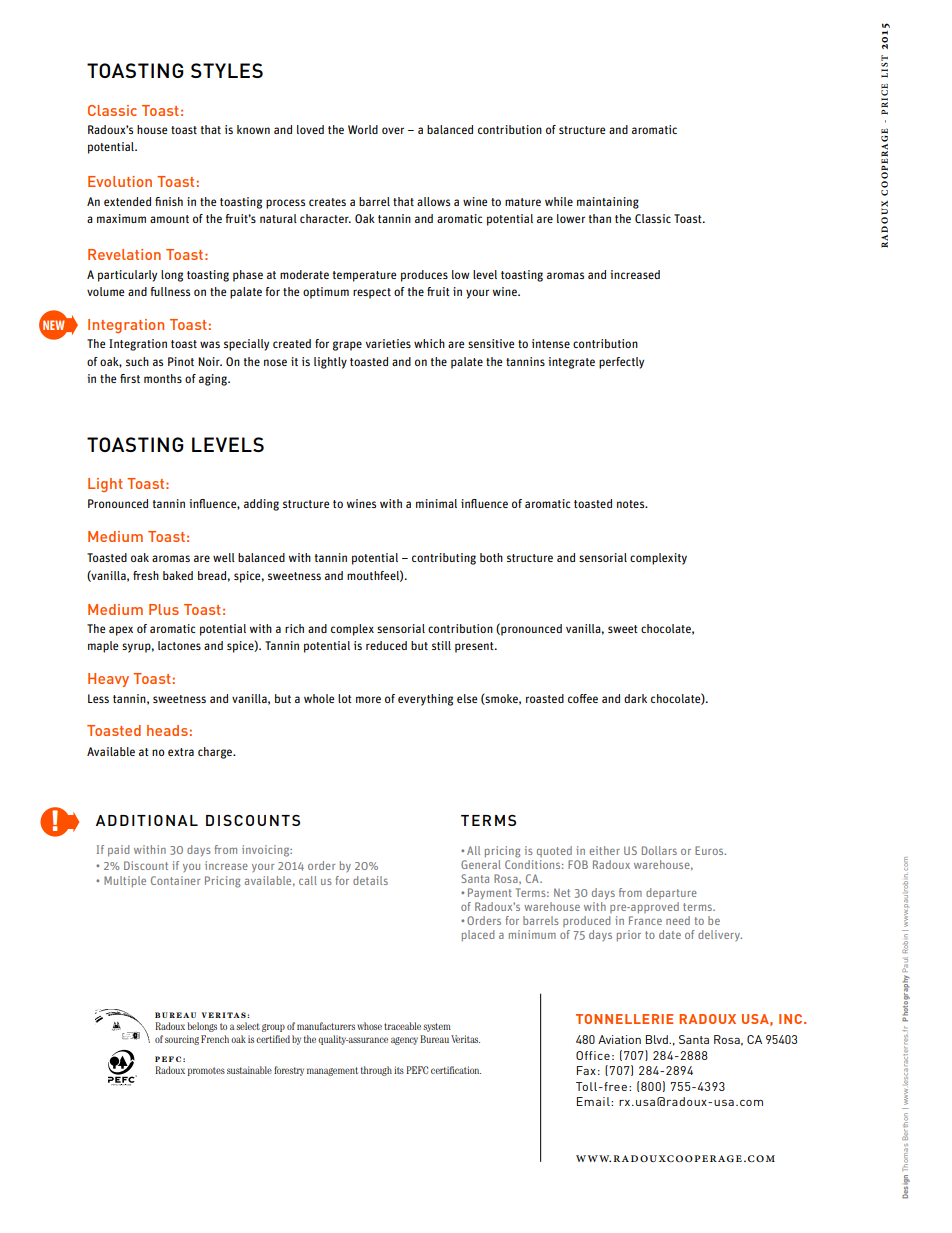 This page has width=952, height=1233. Describe the element at coordinates (227, 70) in the page. I see `STYLES` at that location.
